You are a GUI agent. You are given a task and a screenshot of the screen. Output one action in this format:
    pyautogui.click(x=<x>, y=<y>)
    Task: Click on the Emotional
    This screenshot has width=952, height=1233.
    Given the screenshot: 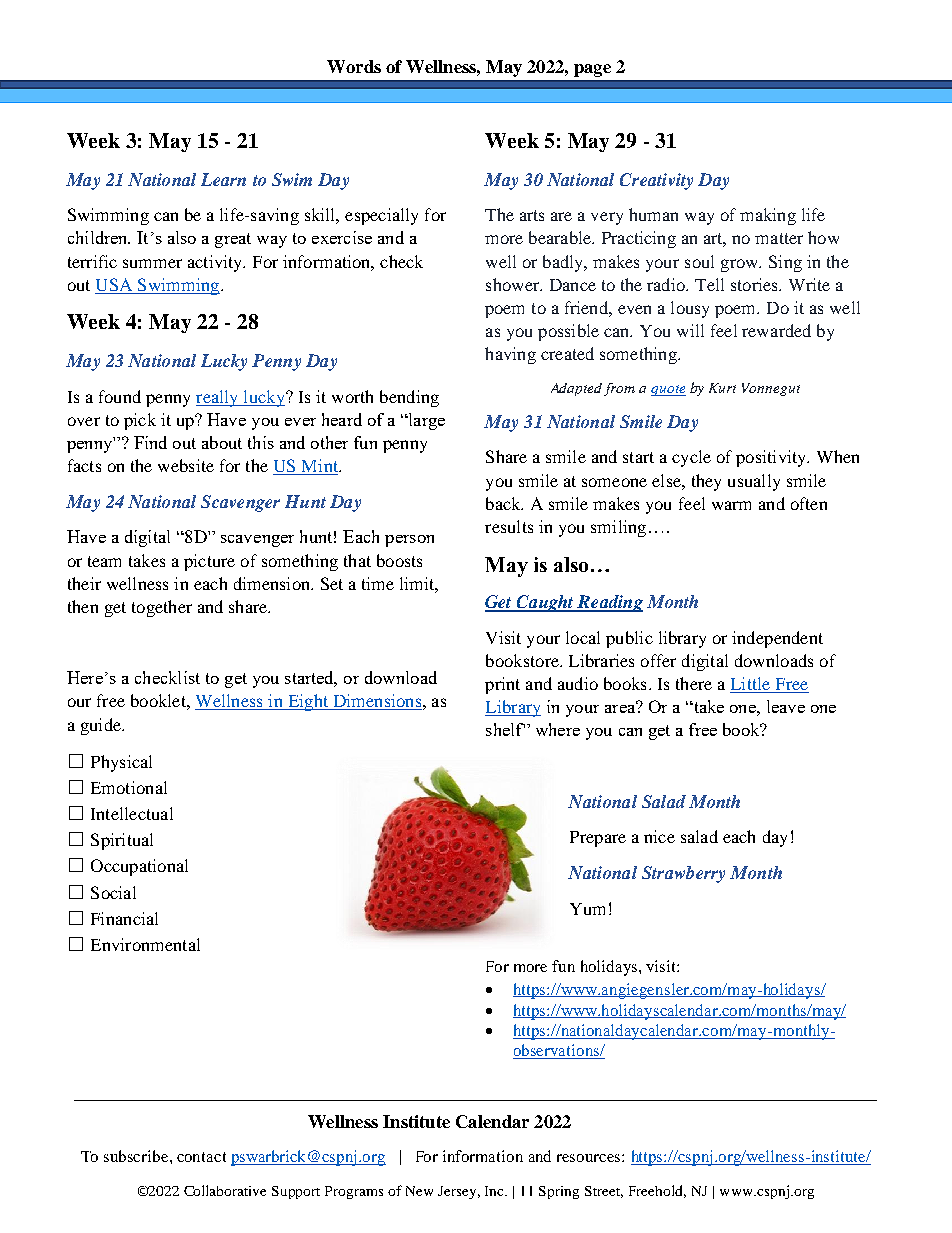 What is the action you would take?
    pyautogui.click(x=129, y=787)
